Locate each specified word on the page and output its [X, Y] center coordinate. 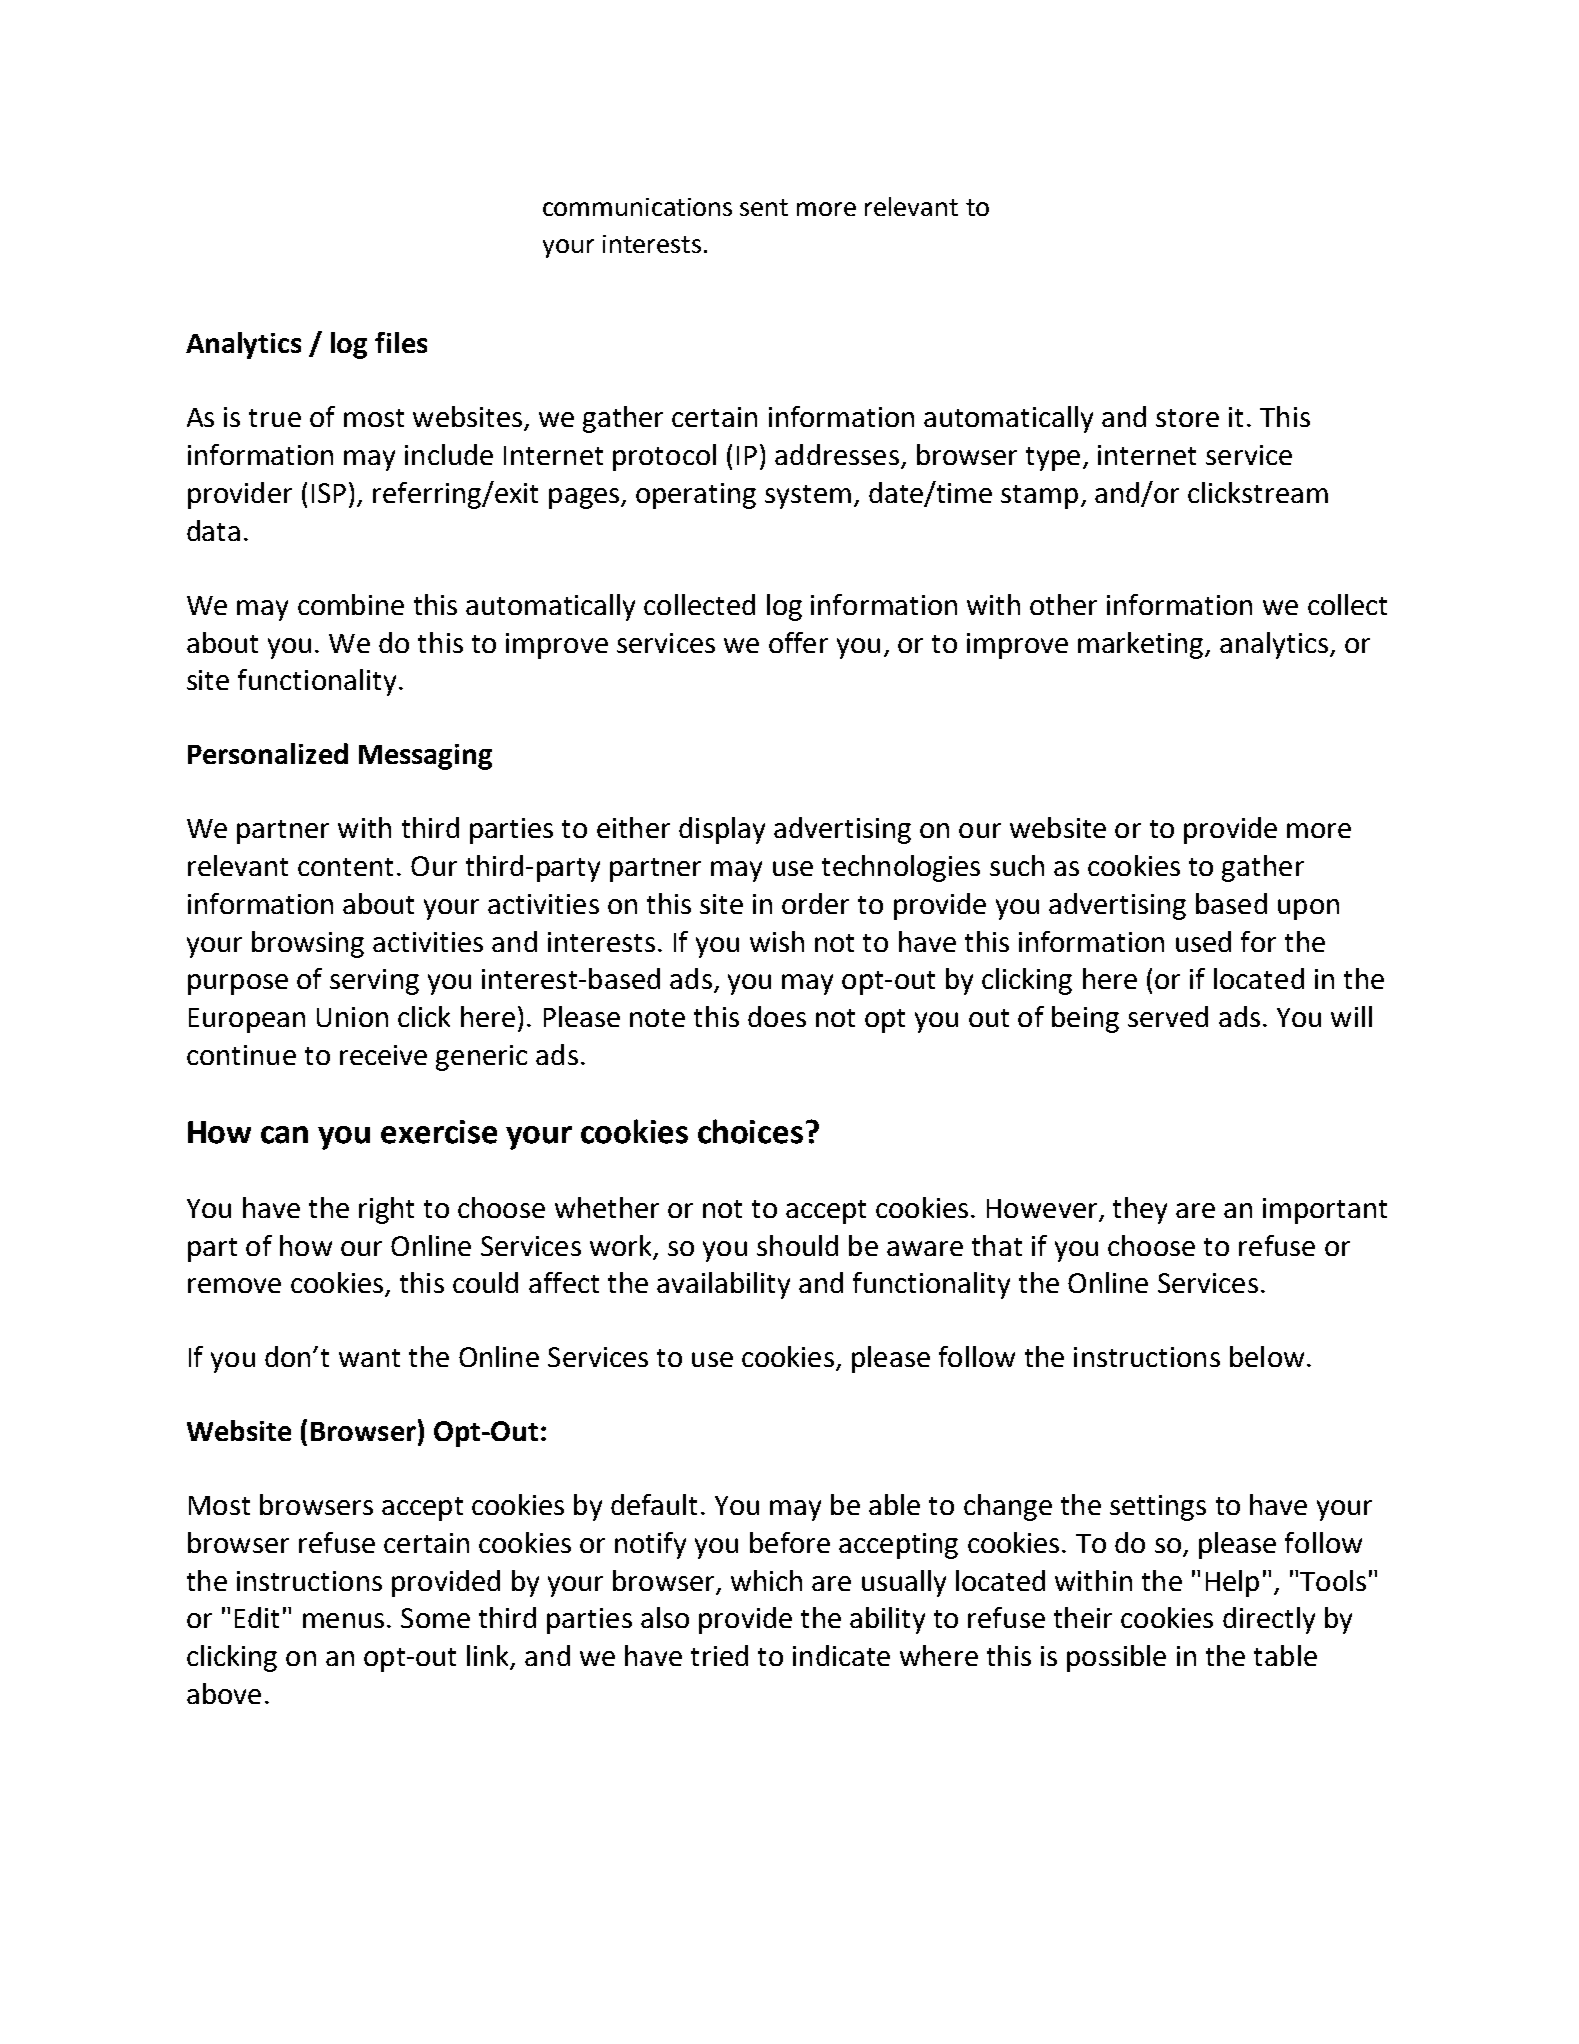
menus [343, 1620]
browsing [308, 944]
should [797, 1245]
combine [351, 604]
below [1267, 1356]
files [401, 342]
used [1203, 941]
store [1187, 418]
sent [764, 207]
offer [798, 642]
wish [777, 941]
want [369, 1358]
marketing [1142, 645]
